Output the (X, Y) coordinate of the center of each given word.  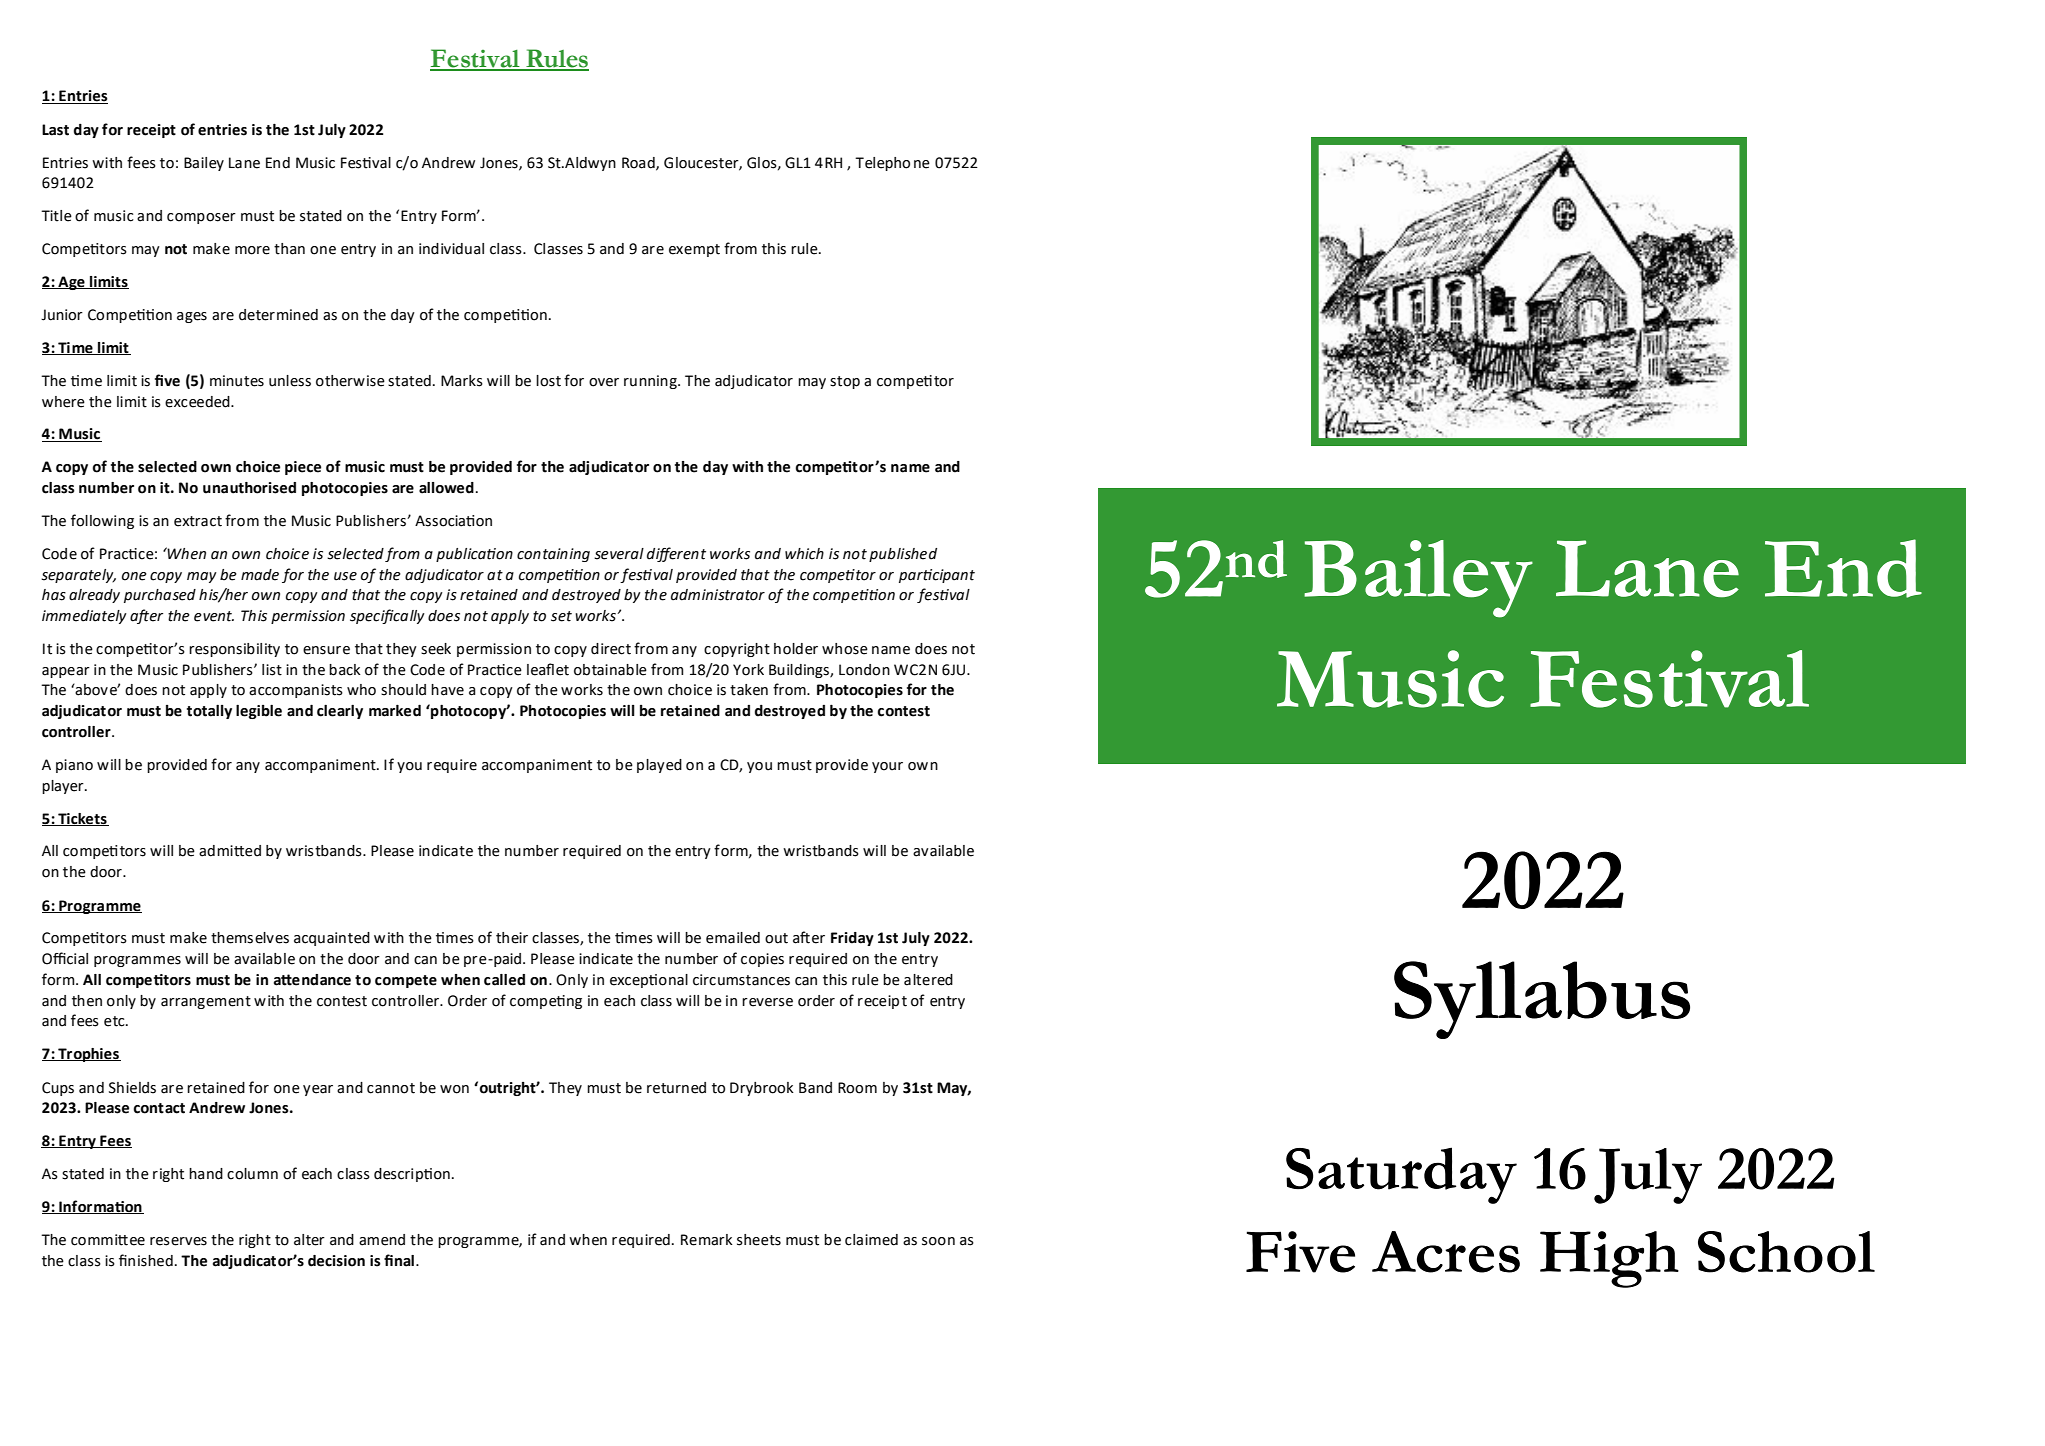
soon (938, 1241)
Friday (852, 939)
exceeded (198, 402)
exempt (694, 250)
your (887, 767)
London (864, 670)
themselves (250, 938)
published (903, 555)
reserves (178, 1241)
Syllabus (1542, 1000)
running (651, 382)
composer (201, 218)
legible (259, 711)
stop (845, 382)
